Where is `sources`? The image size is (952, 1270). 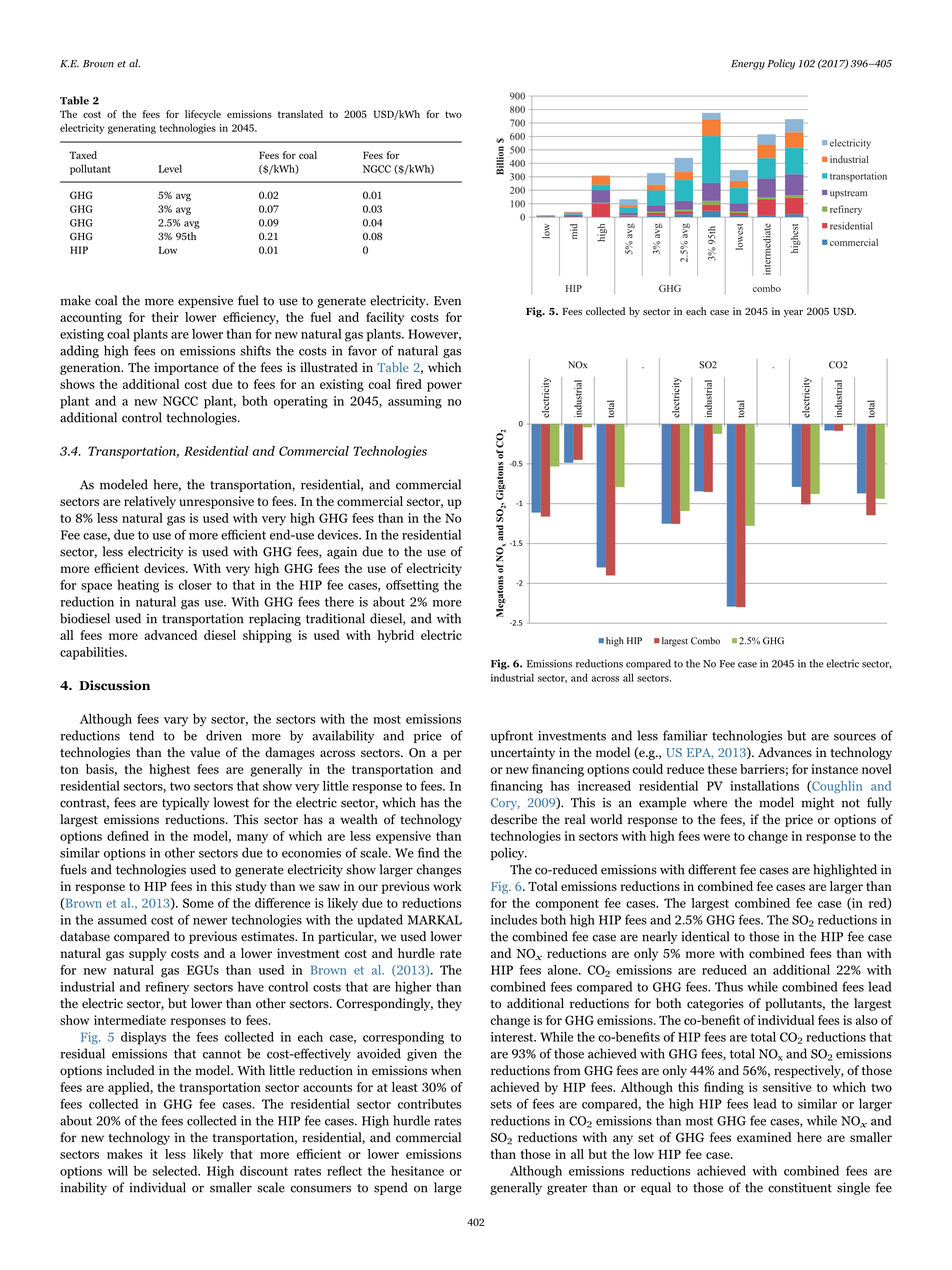 sources is located at coordinates (855, 737).
